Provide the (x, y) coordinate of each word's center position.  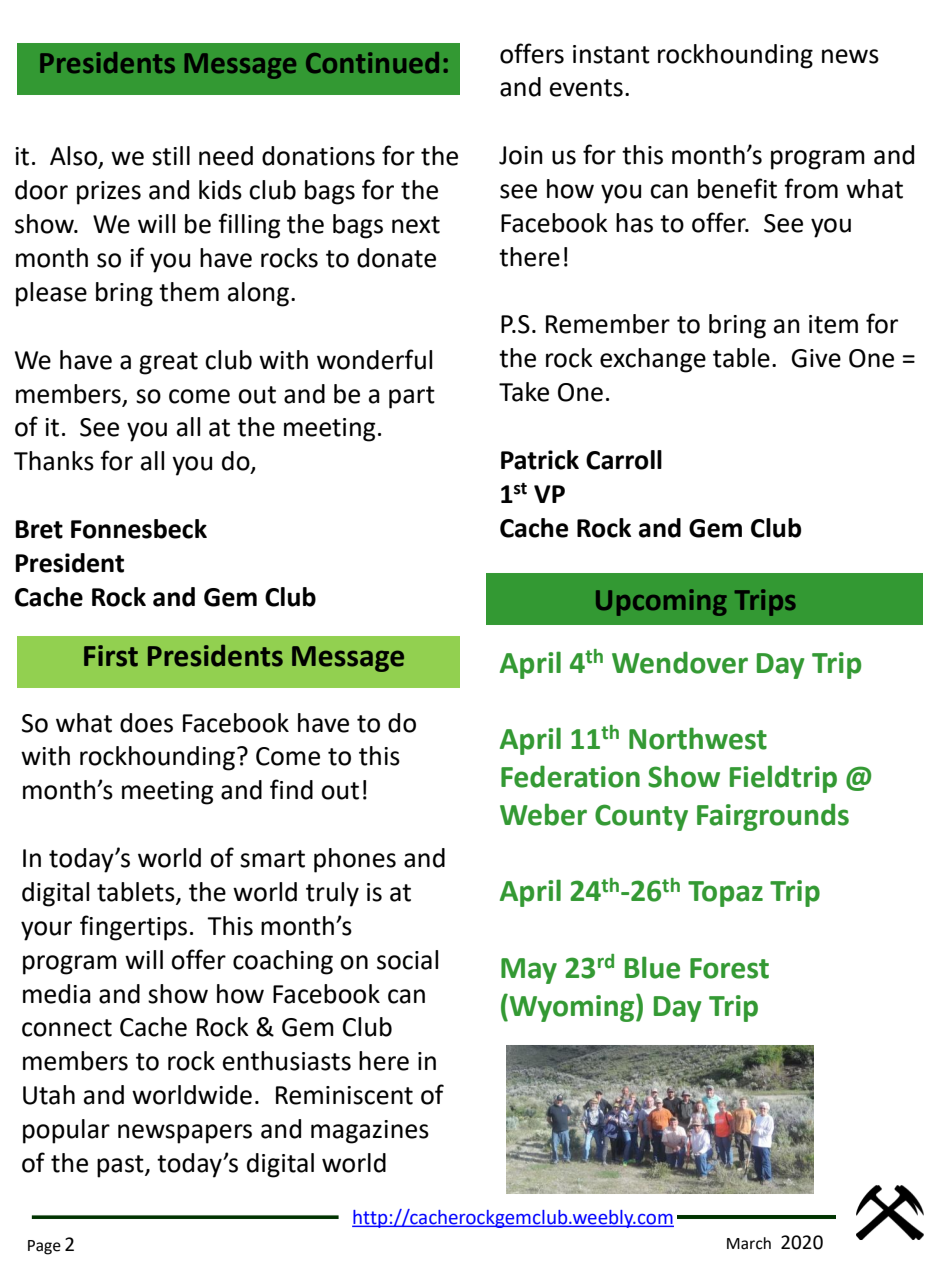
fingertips (133, 928)
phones (355, 860)
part (412, 397)
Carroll (624, 460)
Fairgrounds (773, 817)
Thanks (54, 461)
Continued (372, 62)
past (121, 1166)
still (171, 156)
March (749, 1243)
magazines (370, 1132)
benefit (737, 188)
